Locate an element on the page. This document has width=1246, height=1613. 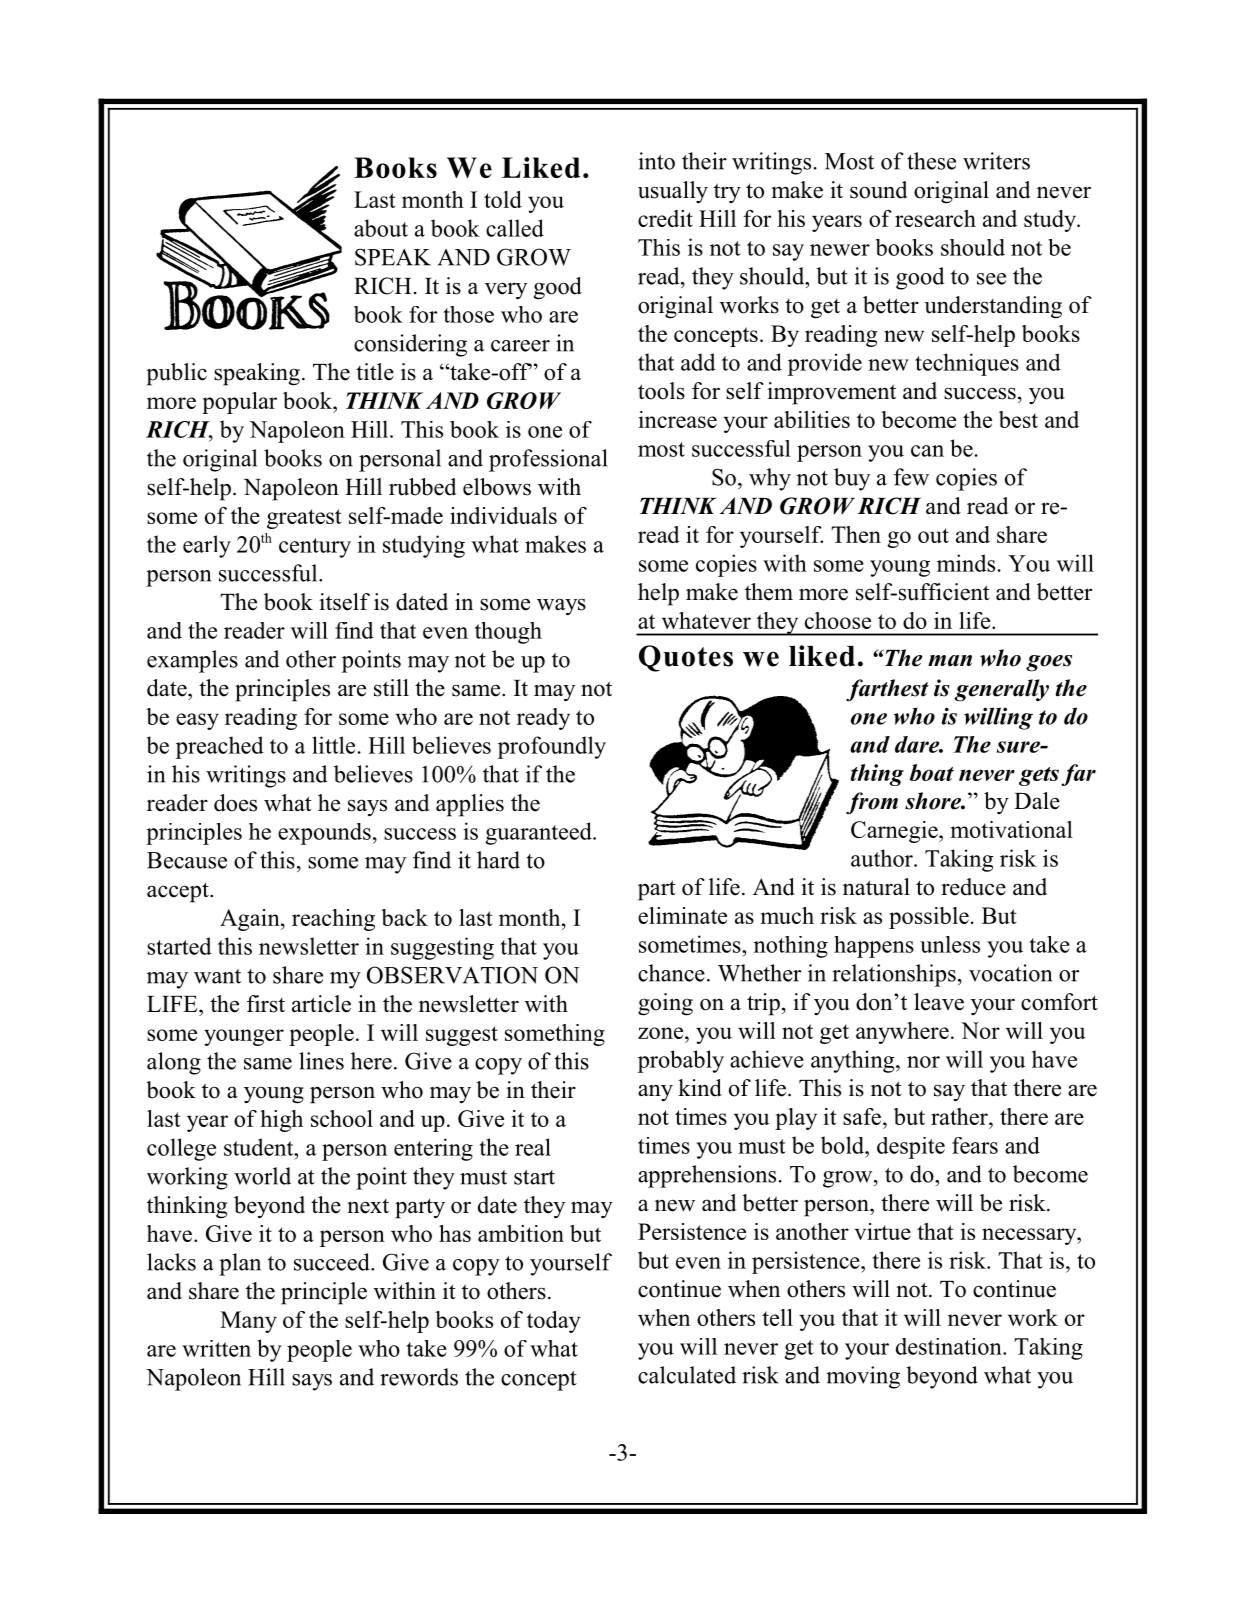
high is located at coordinates (281, 1121).
